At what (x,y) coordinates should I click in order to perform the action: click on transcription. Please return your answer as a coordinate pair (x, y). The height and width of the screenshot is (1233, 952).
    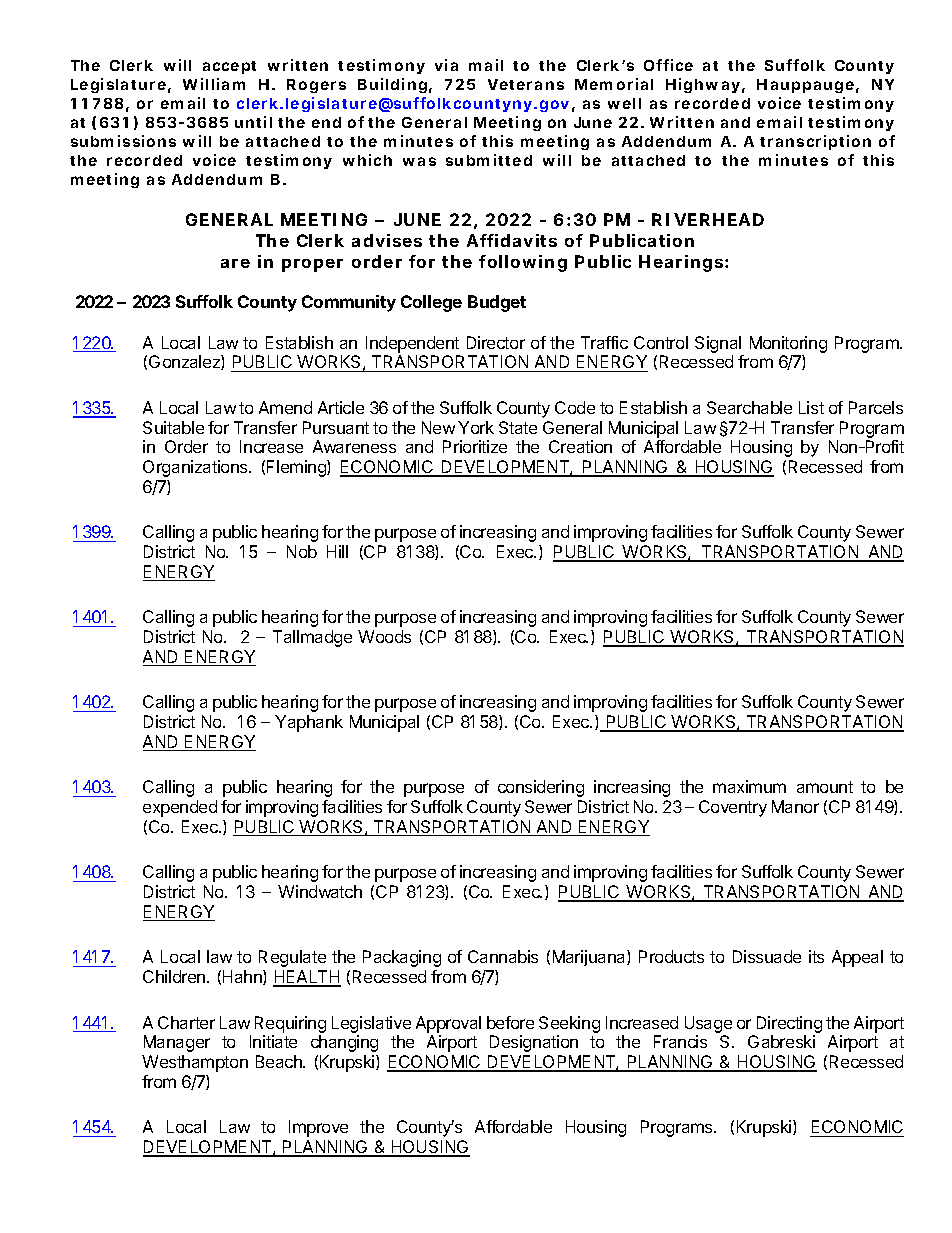
    Looking at the image, I should click on (815, 142).
